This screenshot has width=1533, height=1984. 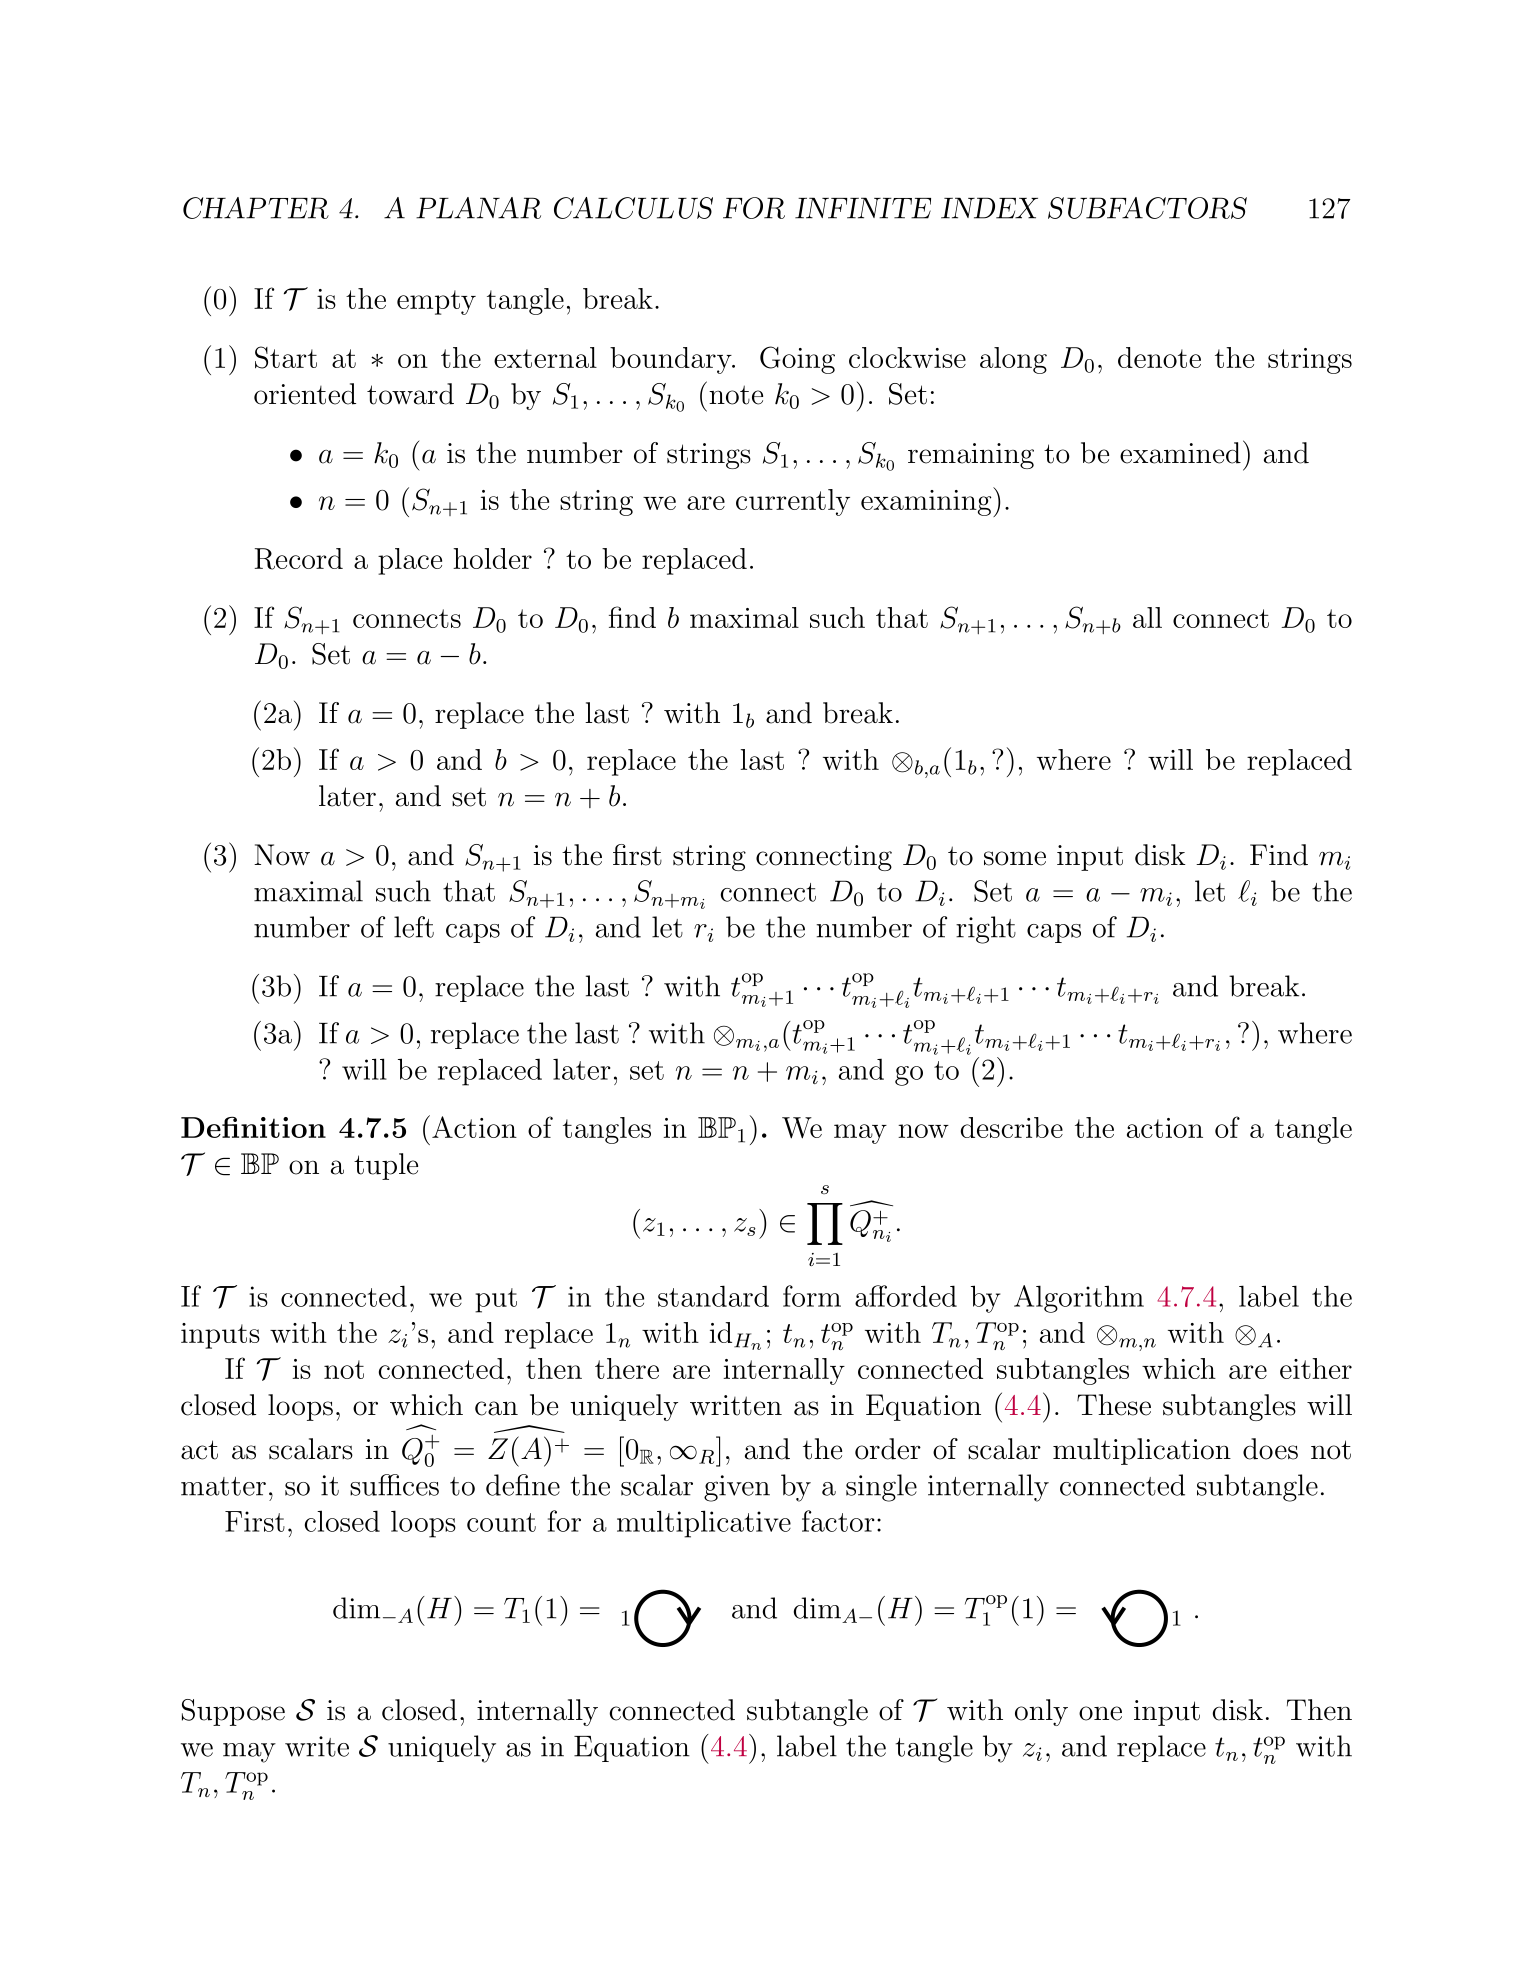 I want to click on empty, so click(x=436, y=302).
